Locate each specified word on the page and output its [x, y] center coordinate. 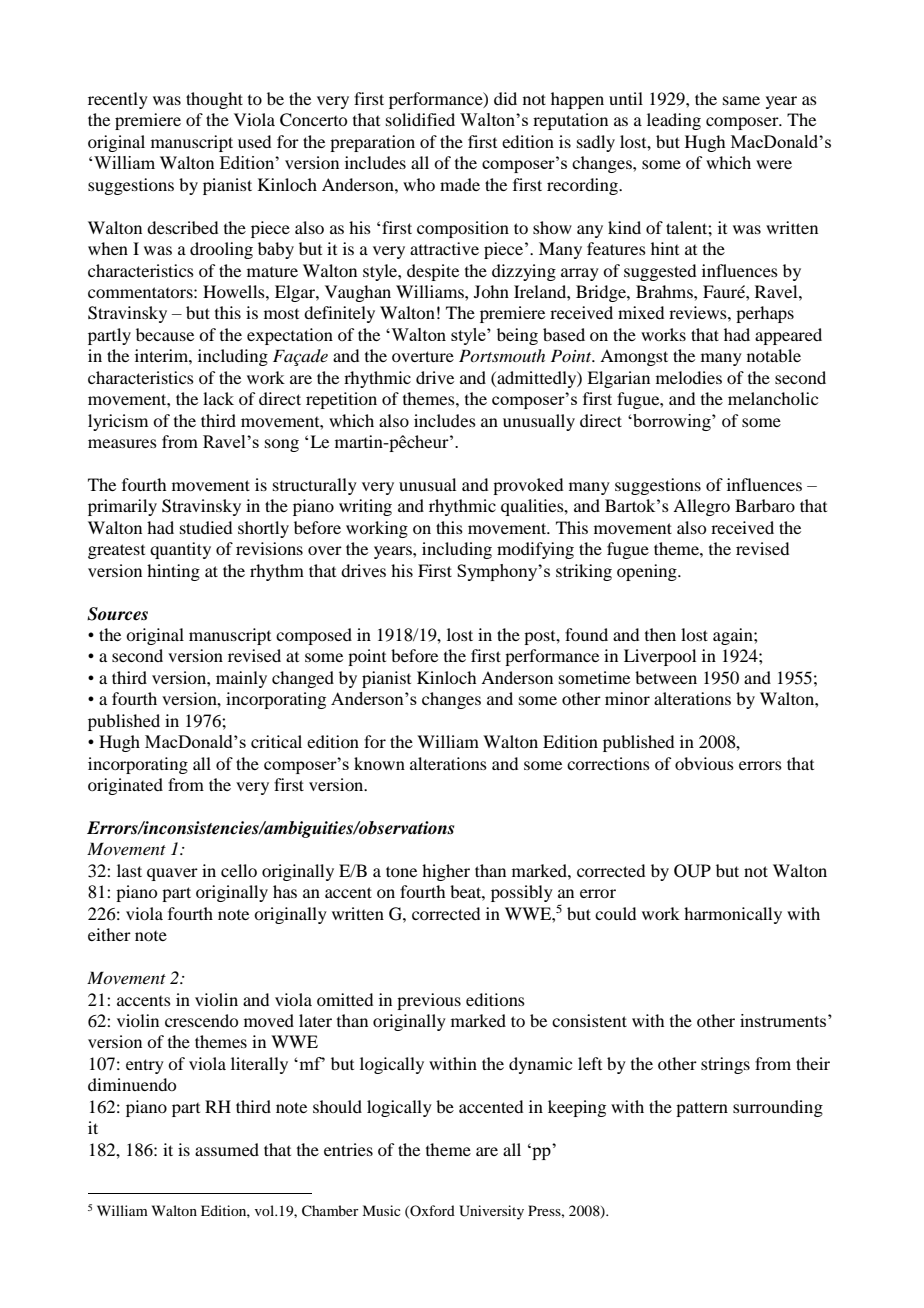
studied [206, 527]
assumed [227, 1149]
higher [446, 872]
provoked [528, 486]
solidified [420, 119]
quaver [172, 874]
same [741, 100]
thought [214, 100]
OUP [692, 871]
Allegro [701, 507]
